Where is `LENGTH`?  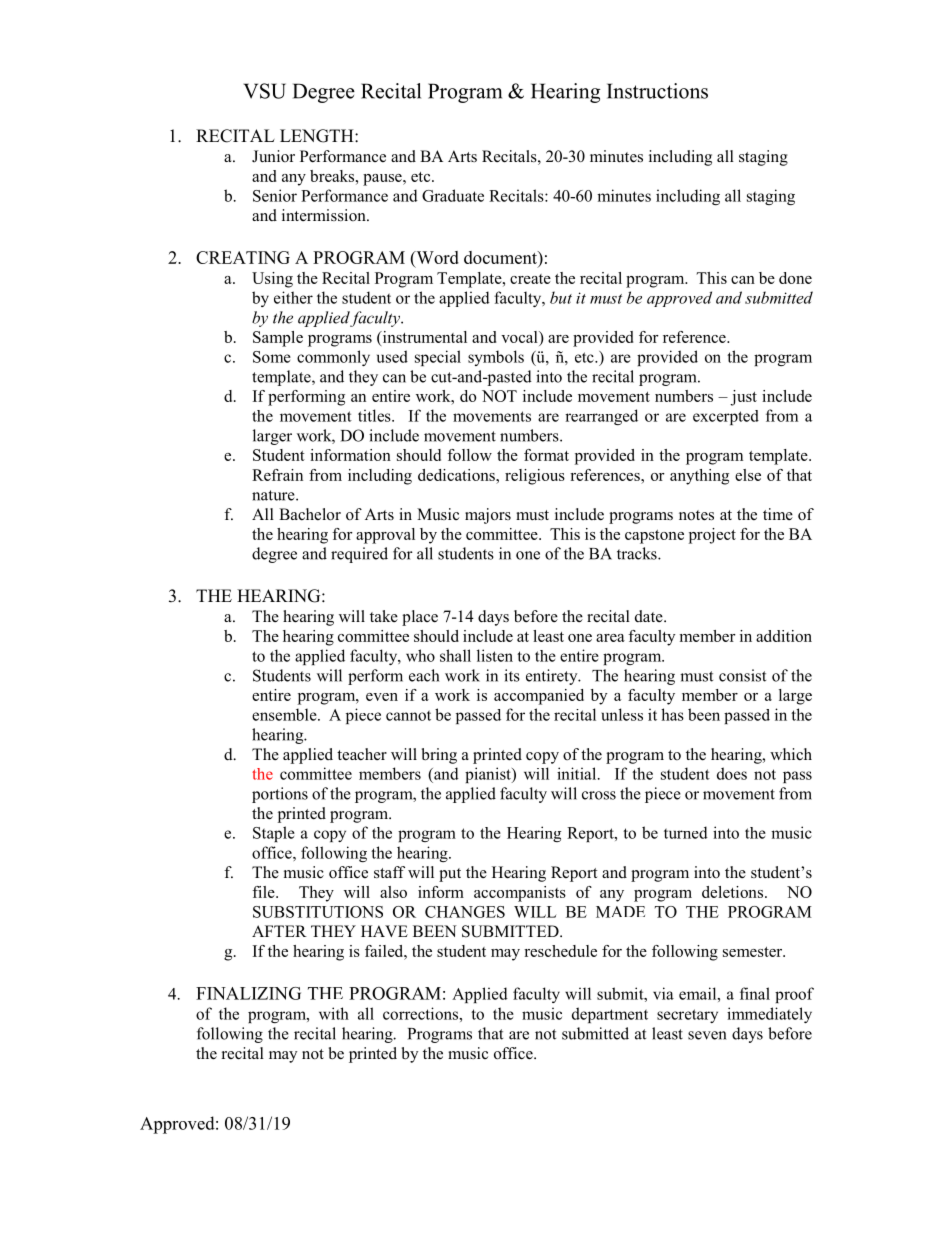 LENGTH is located at coordinates (318, 136).
